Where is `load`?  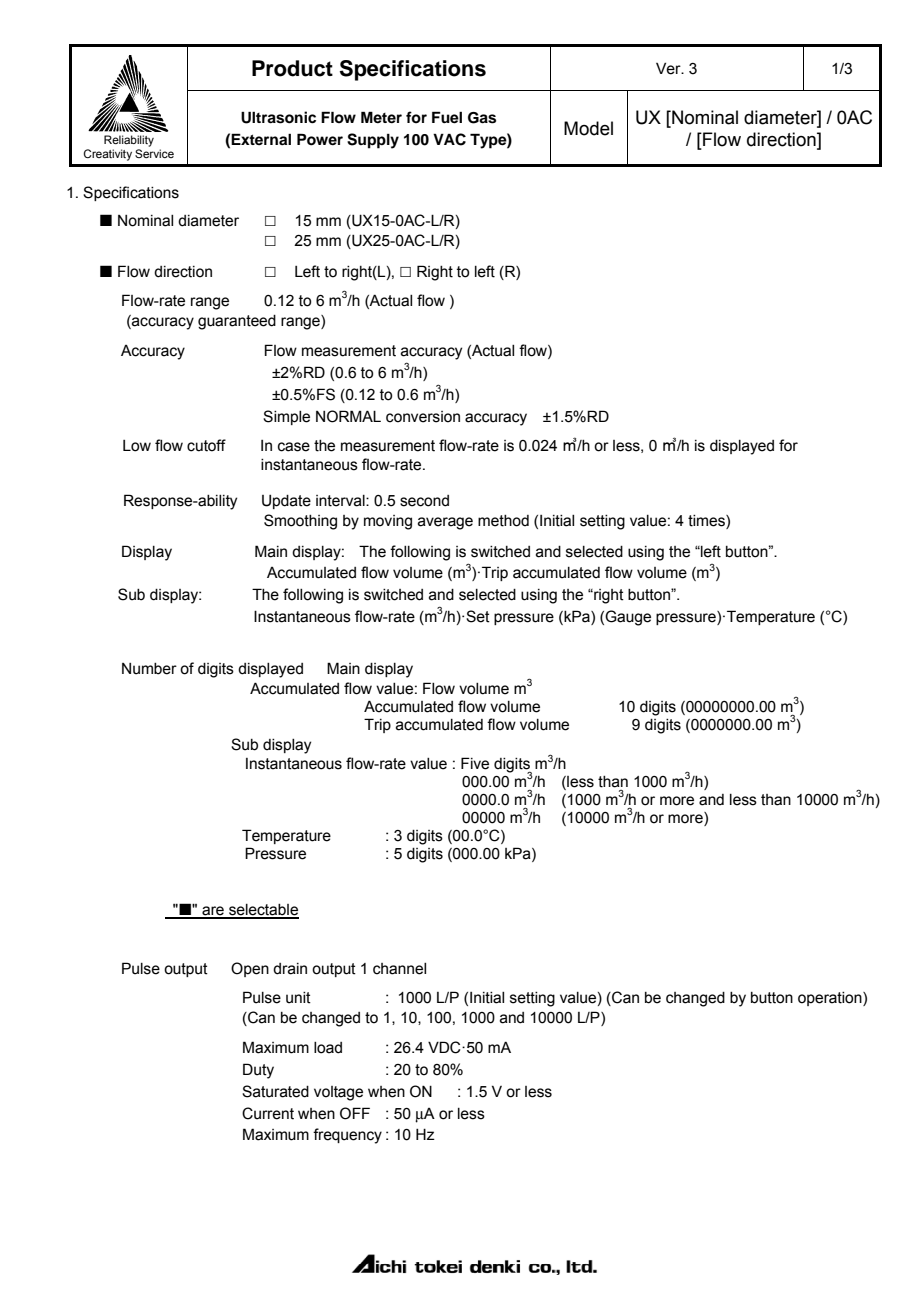 load is located at coordinates (328, 1048).
